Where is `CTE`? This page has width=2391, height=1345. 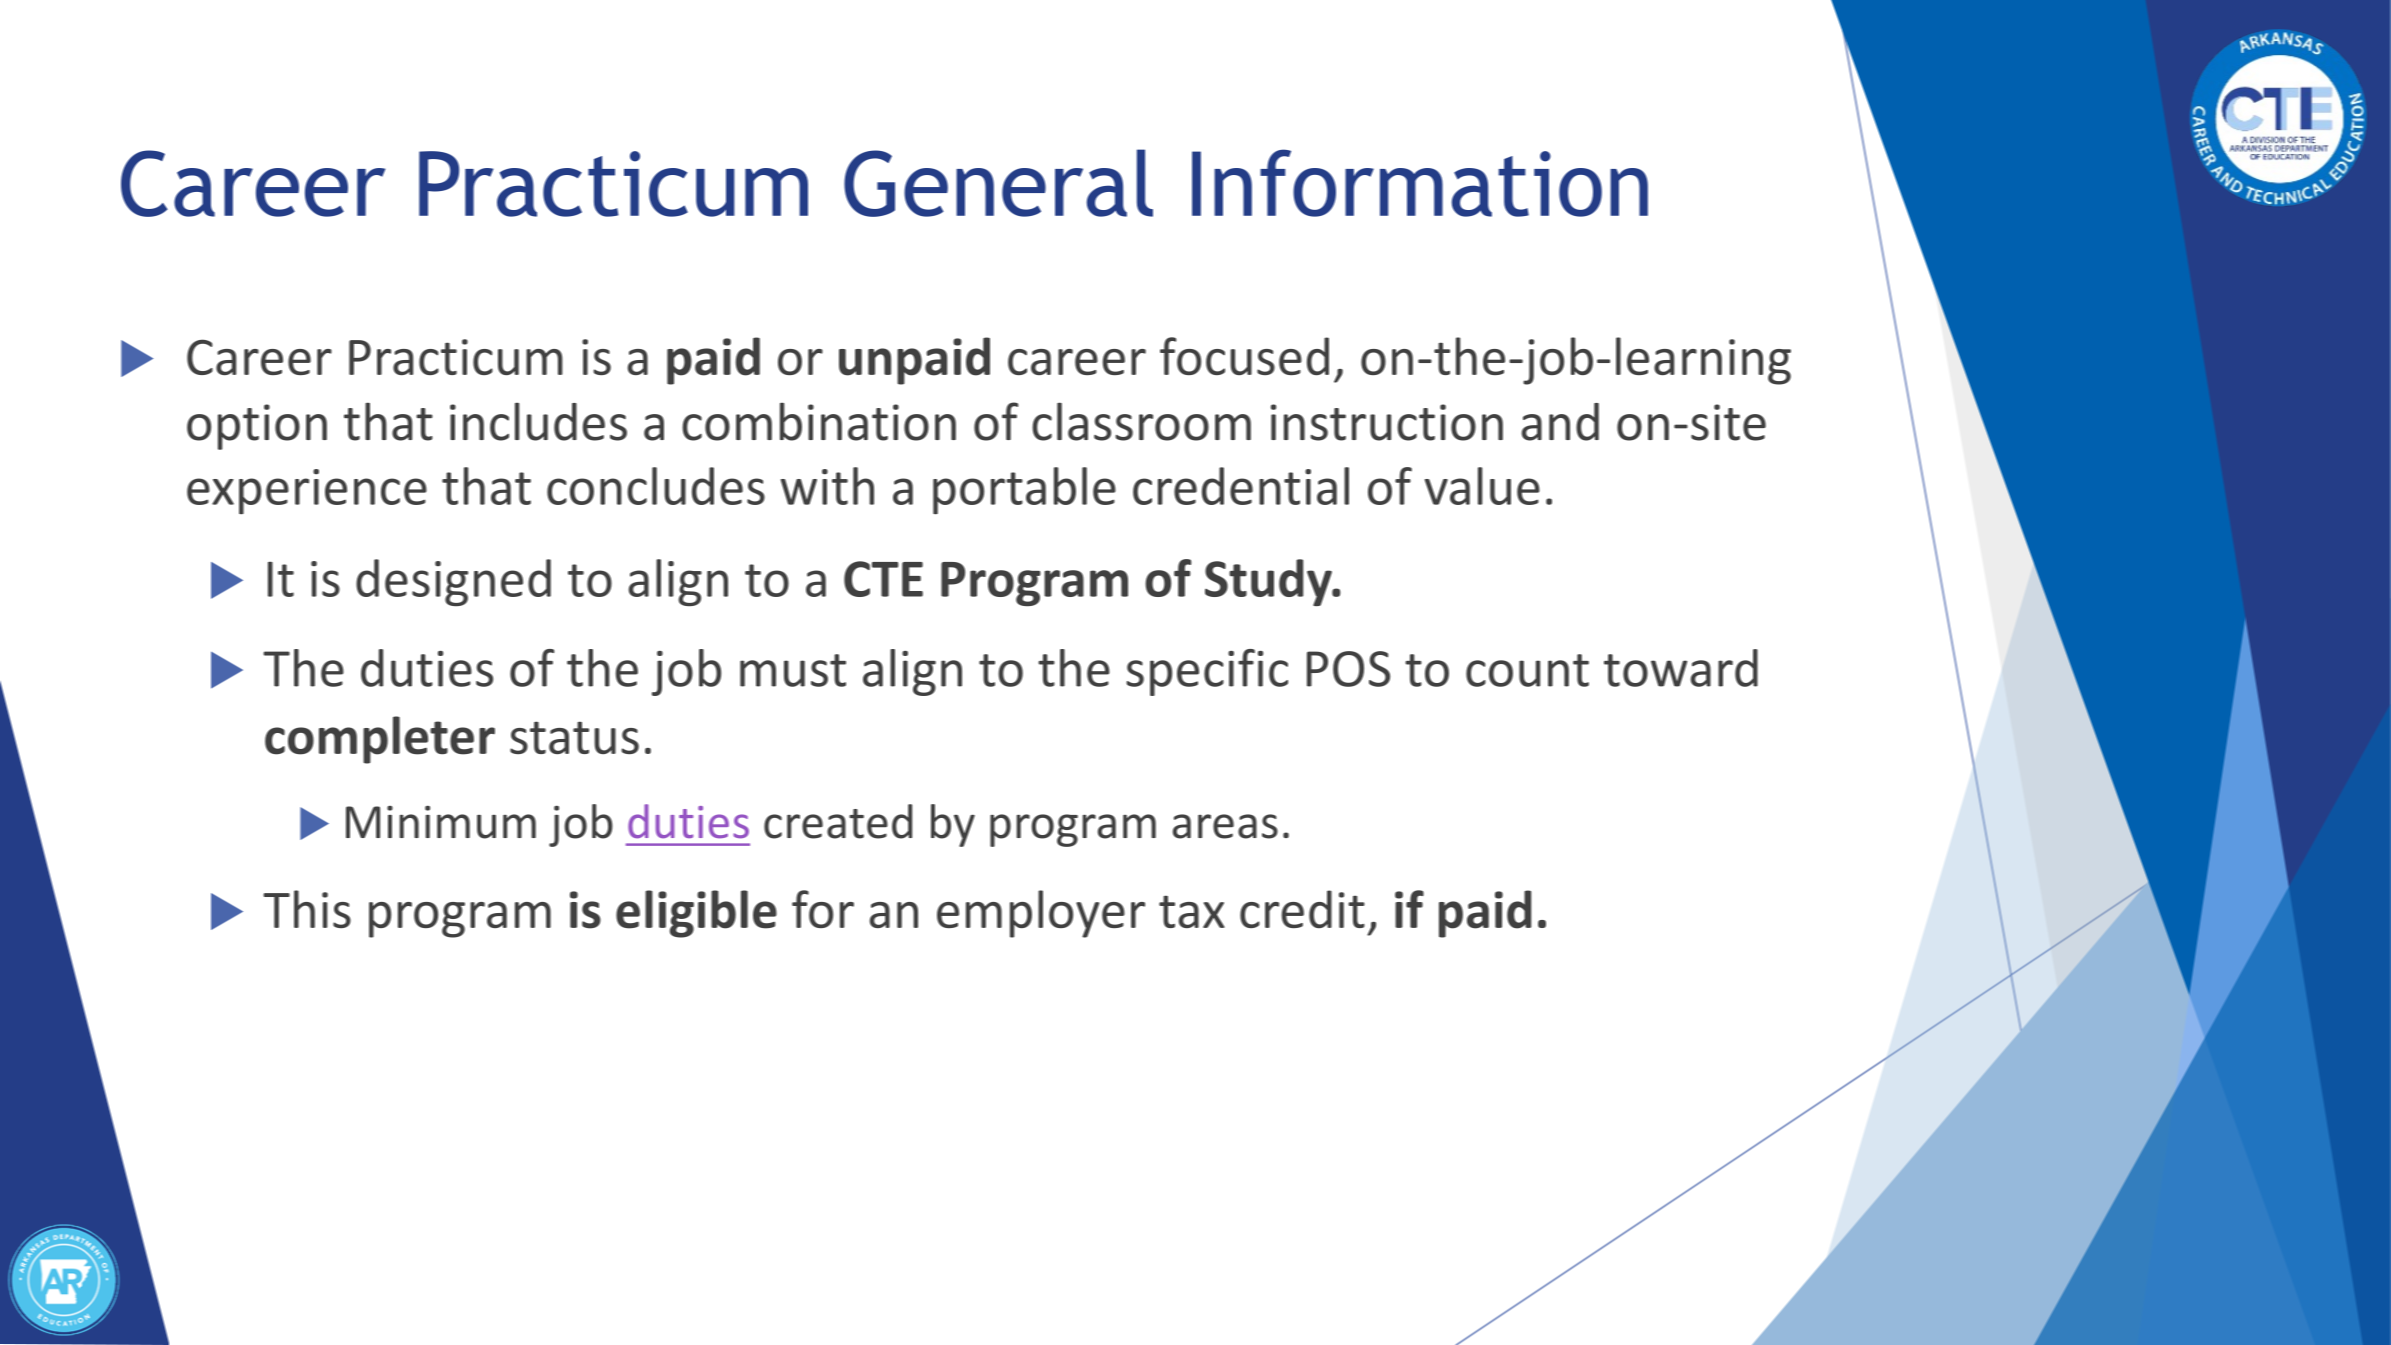 CTE is located at coordinates (883, 579).
